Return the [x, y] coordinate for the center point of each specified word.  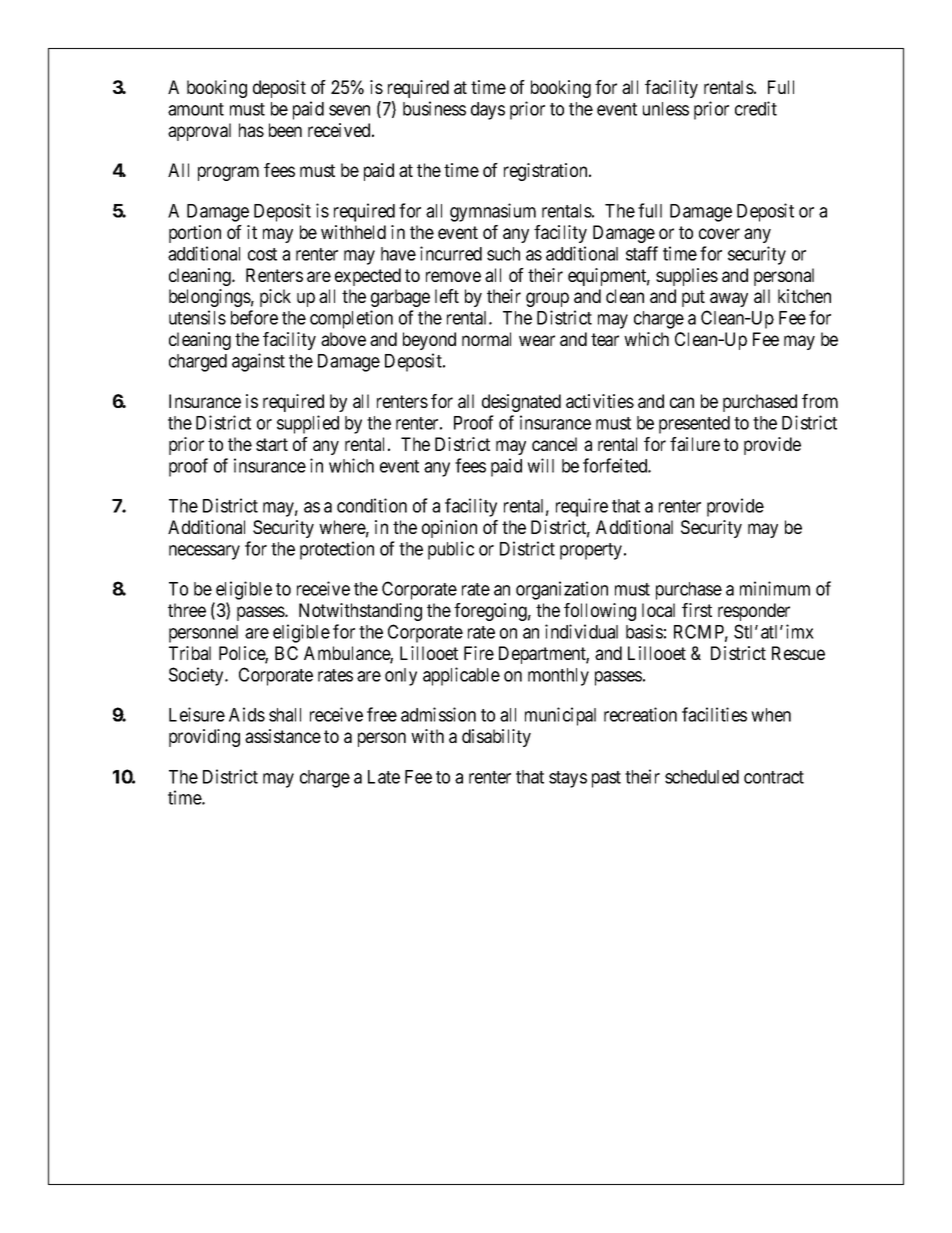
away [729, 299]
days [488, 111]
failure [695, 444]
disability [496, 738]
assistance [283, 736]
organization [562, 590]
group [547, 299]
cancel [554, 444]
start [272, 444]
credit [756, 108]
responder [754, 612]
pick [275, 298]
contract [774, 777]
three [187, 610]
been [285, 130]
